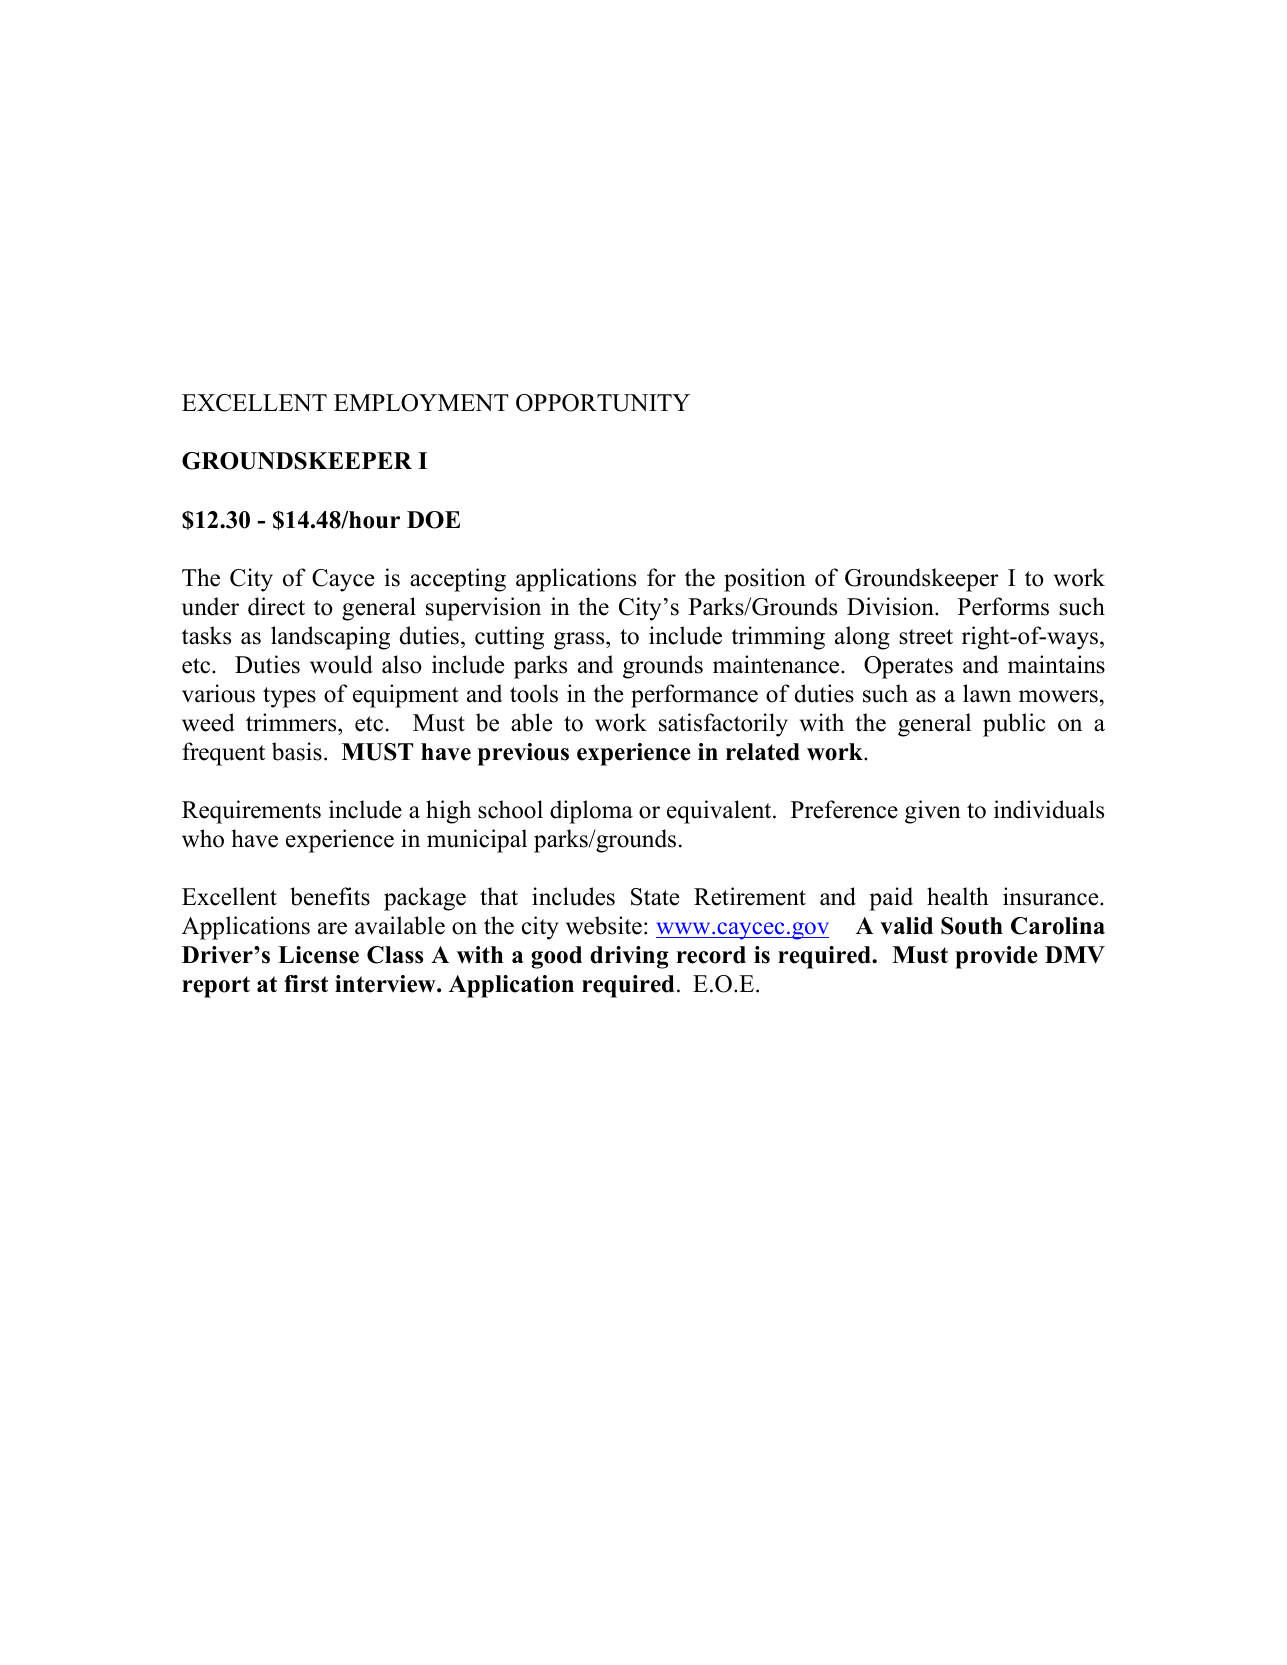  Describe the element at coordinates (629, 957) in the document. I see `driving` at that location.
